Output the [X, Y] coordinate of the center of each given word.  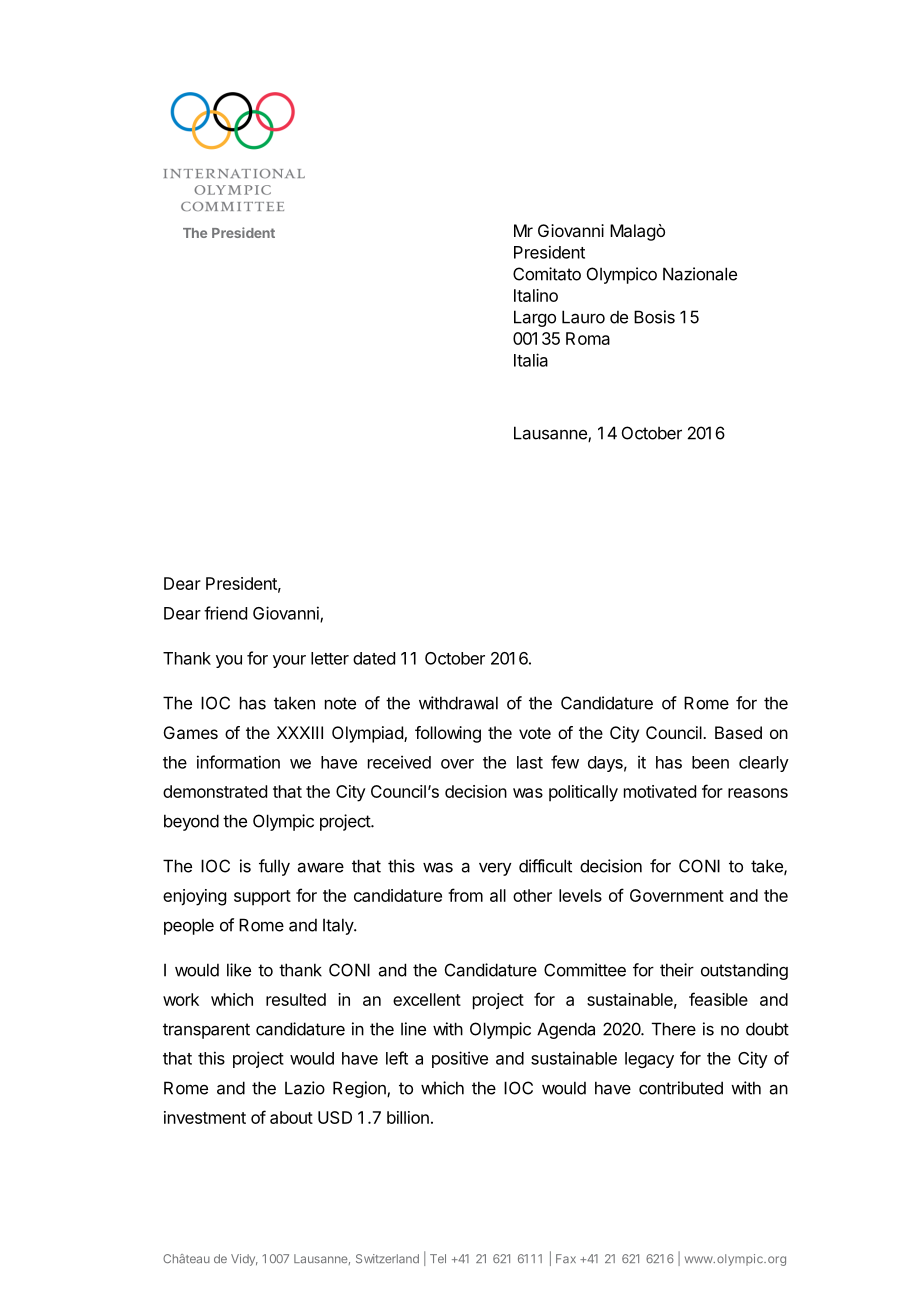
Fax [566, 1258]
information [238, 762]
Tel [438, 1258]
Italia [531, 360]
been [710, 762]
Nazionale [700, 274]
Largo [535, 318]
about [291, 1117]
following [448, 734]
